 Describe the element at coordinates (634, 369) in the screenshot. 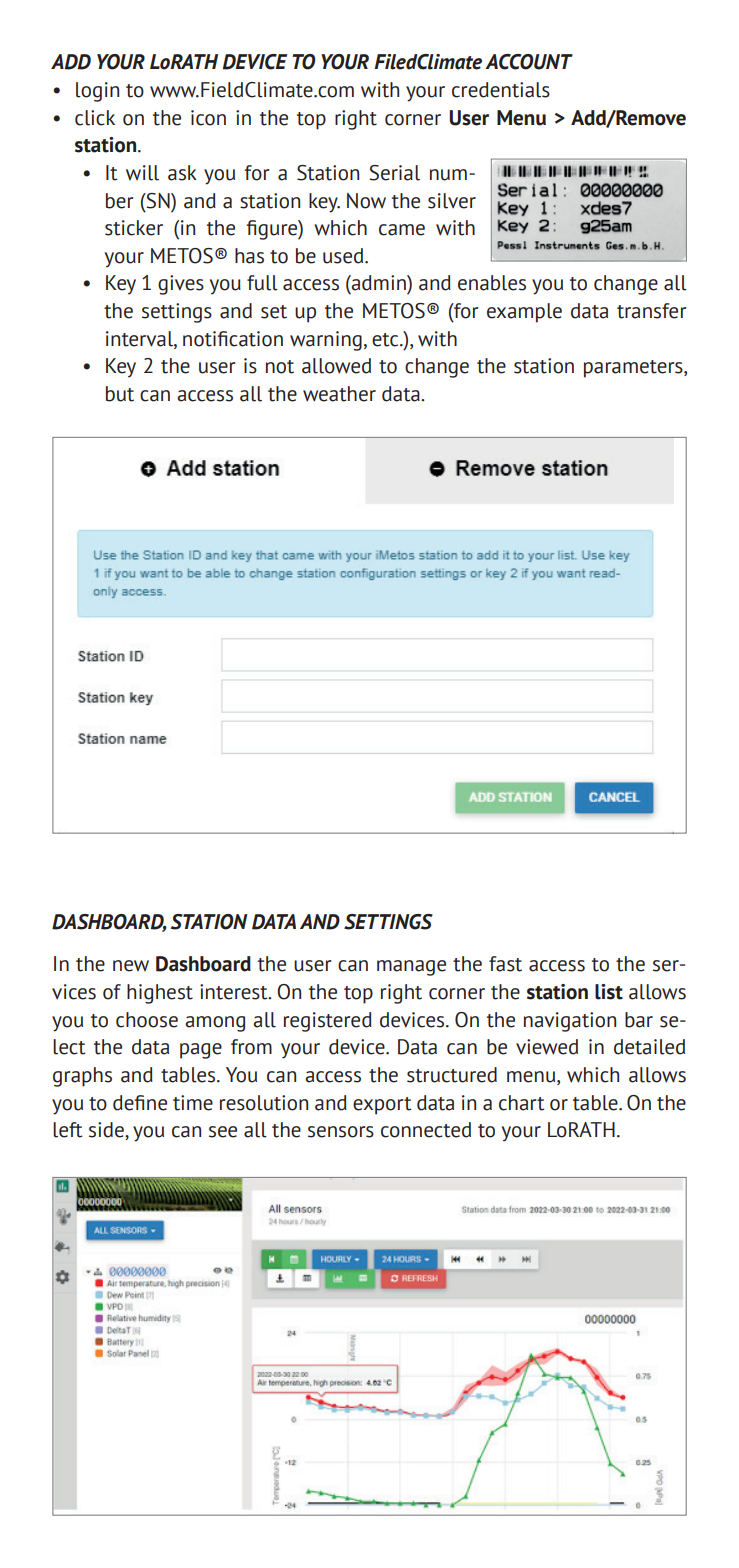

I see `parameters` at that location.
